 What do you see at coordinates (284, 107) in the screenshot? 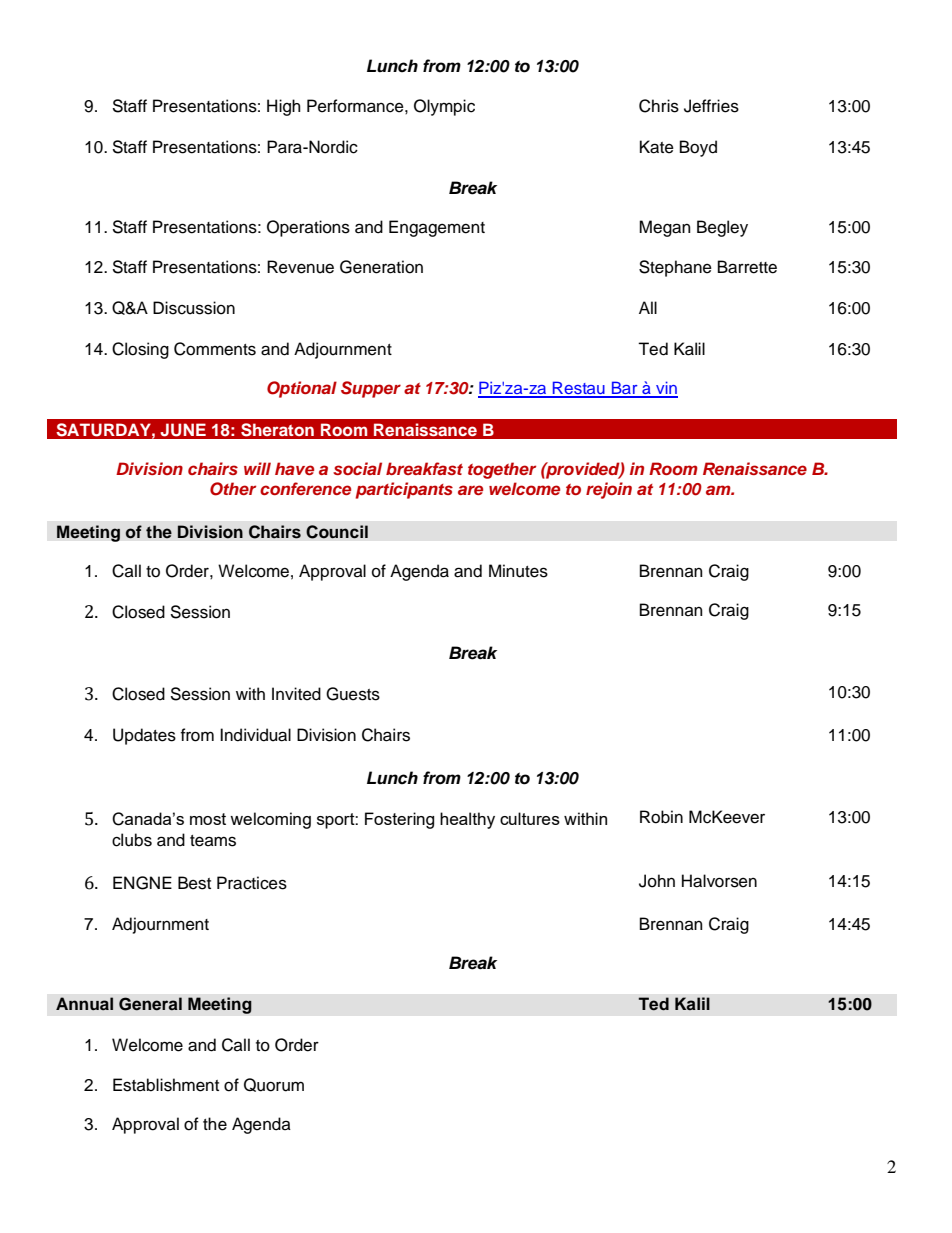
I see `High` at bounding box center [284, 107].
